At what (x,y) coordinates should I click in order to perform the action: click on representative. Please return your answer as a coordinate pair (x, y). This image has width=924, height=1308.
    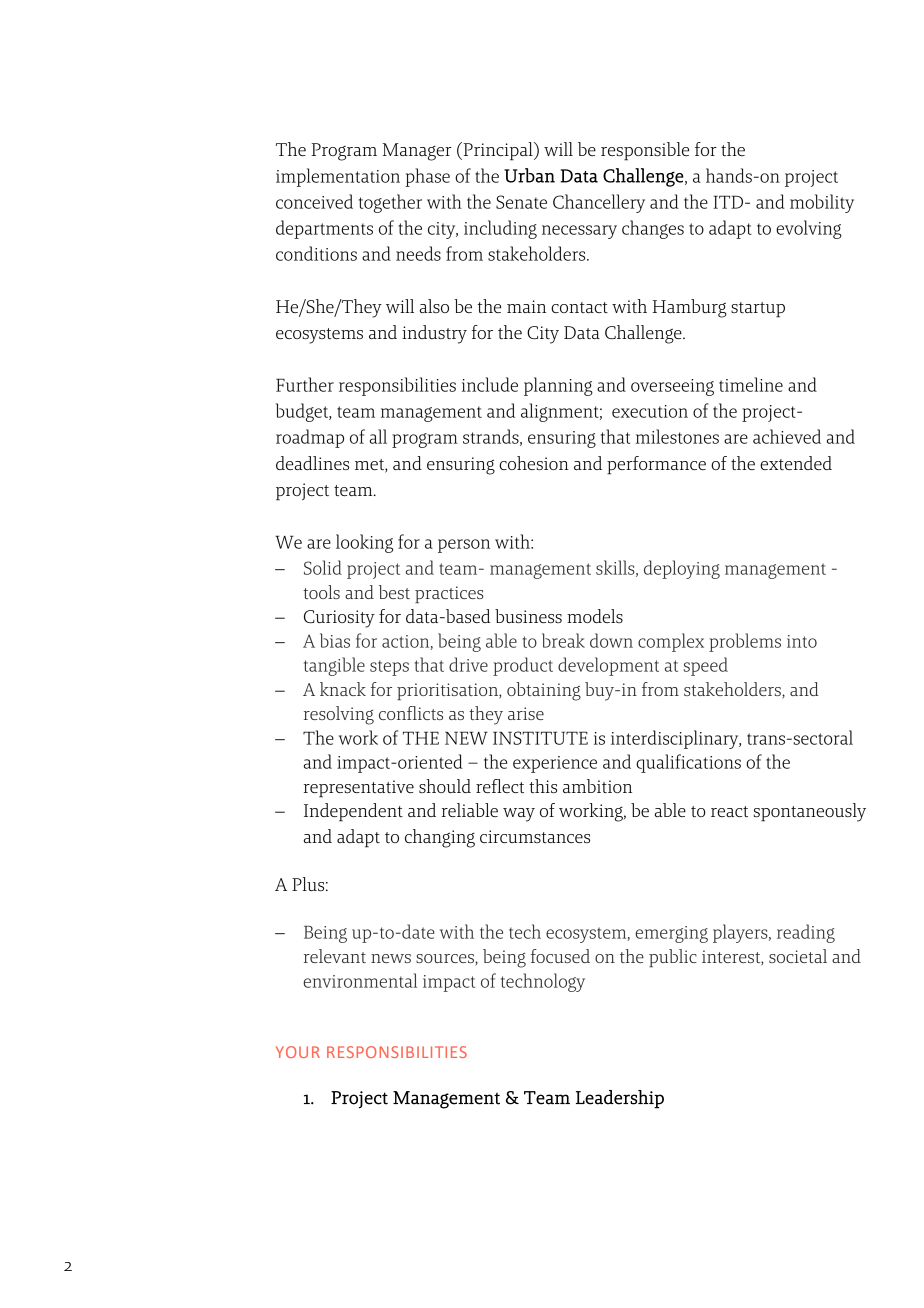
    Looking at the image, I should click on (359, 789).
